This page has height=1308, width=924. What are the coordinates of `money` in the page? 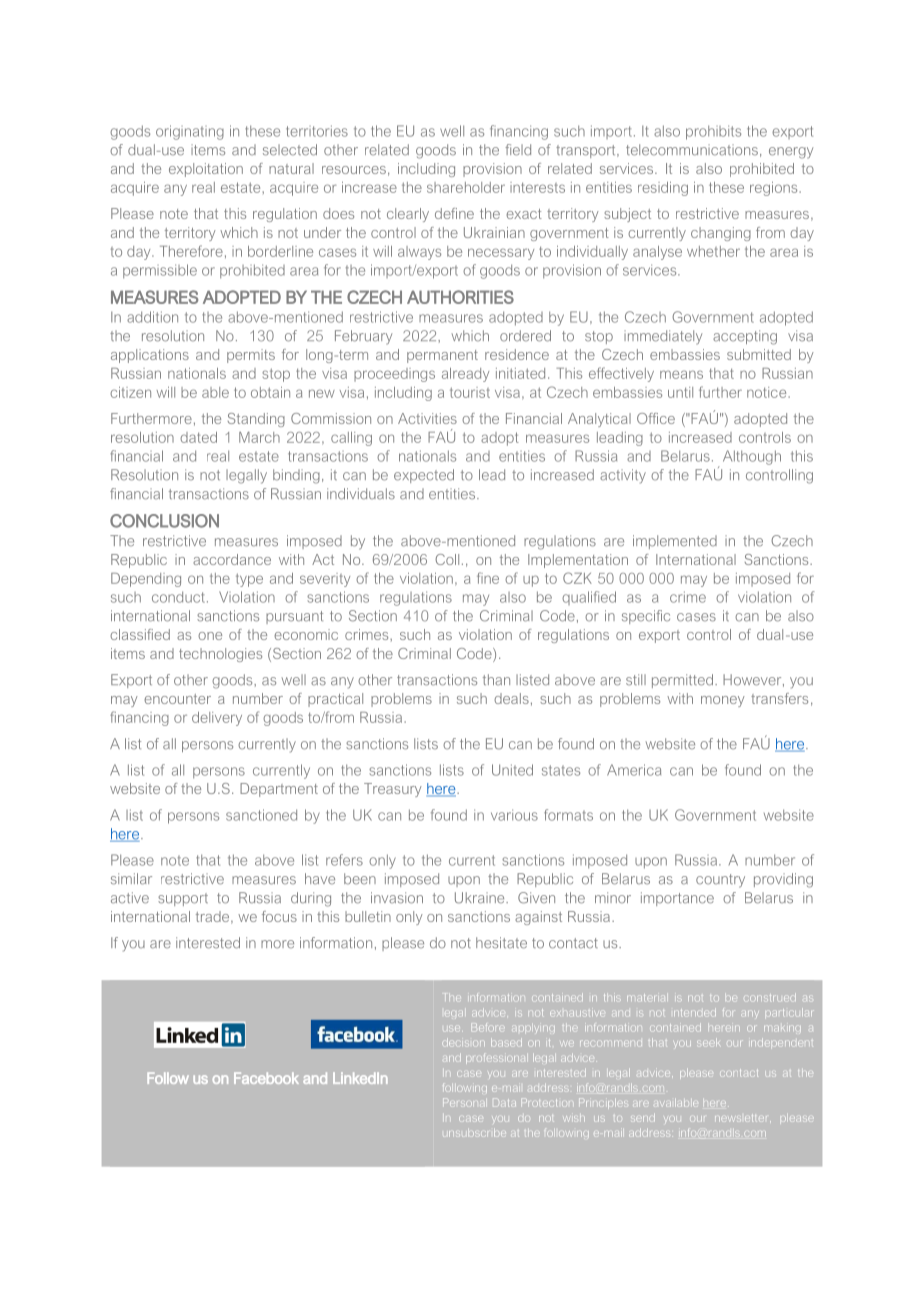 It's located at (723, 701).
